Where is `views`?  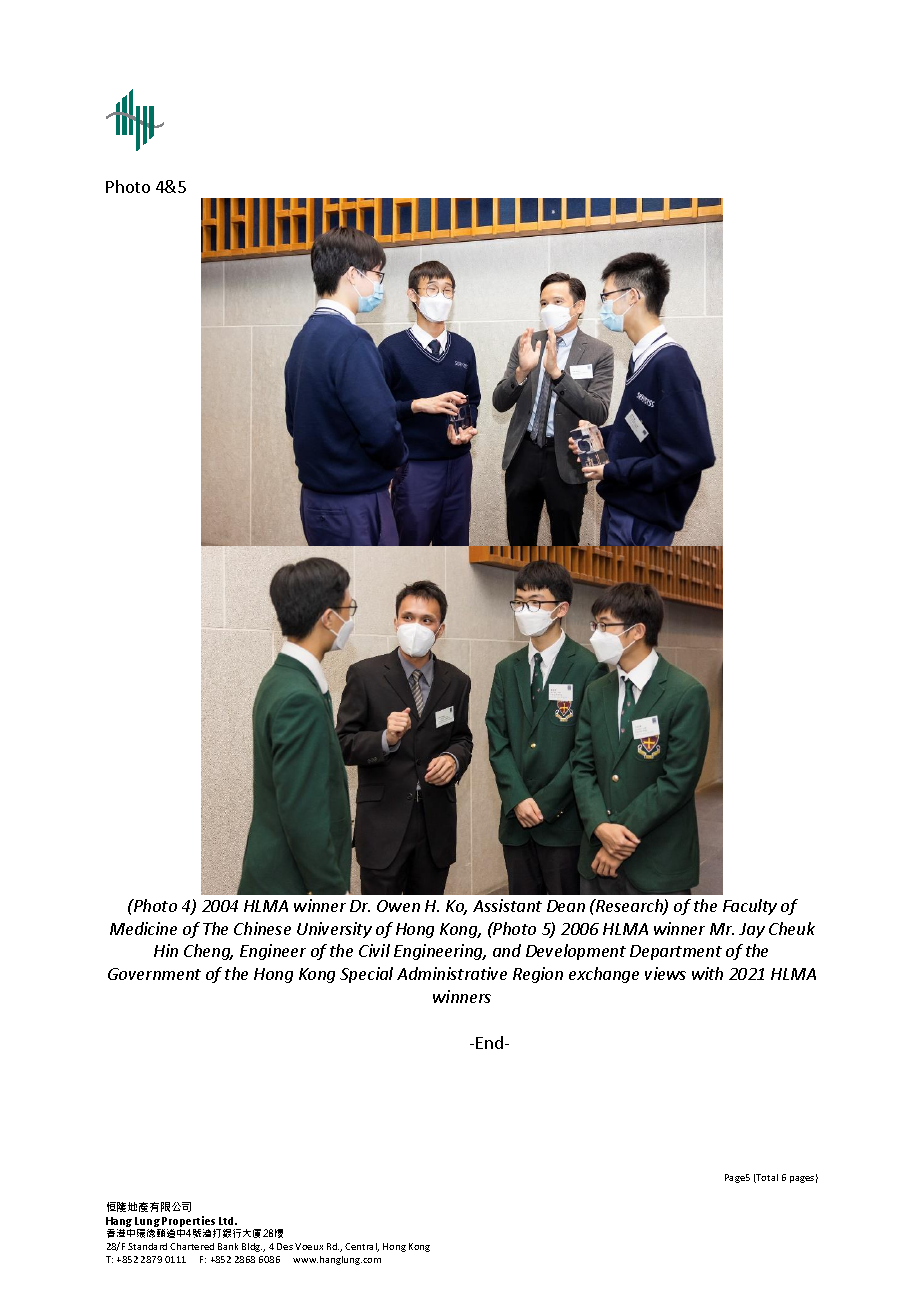
views is located at coordinates (665, 973).
